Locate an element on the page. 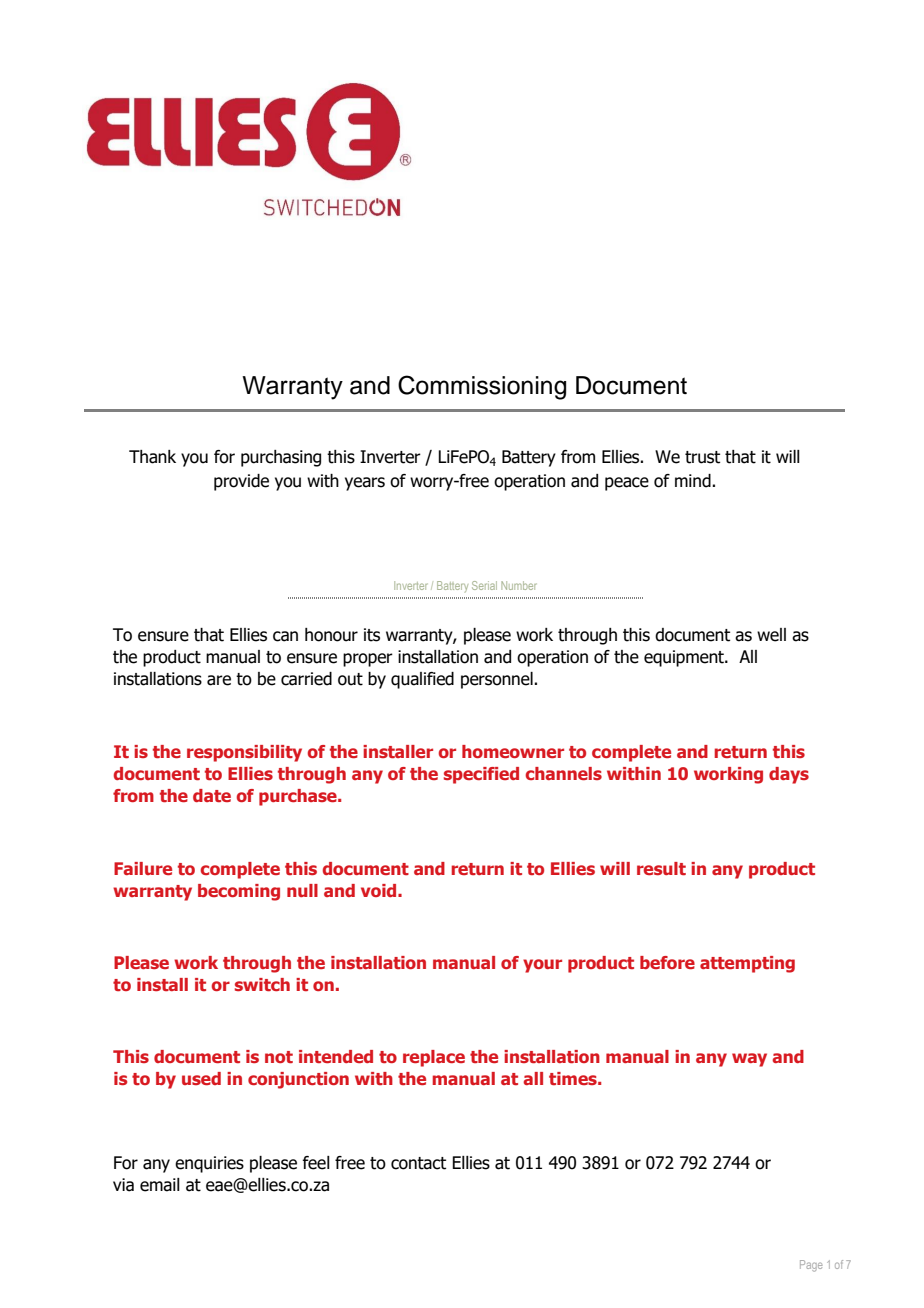 This page has height=1308, width=924. Commissioning is located at coordinates (482, 387).
